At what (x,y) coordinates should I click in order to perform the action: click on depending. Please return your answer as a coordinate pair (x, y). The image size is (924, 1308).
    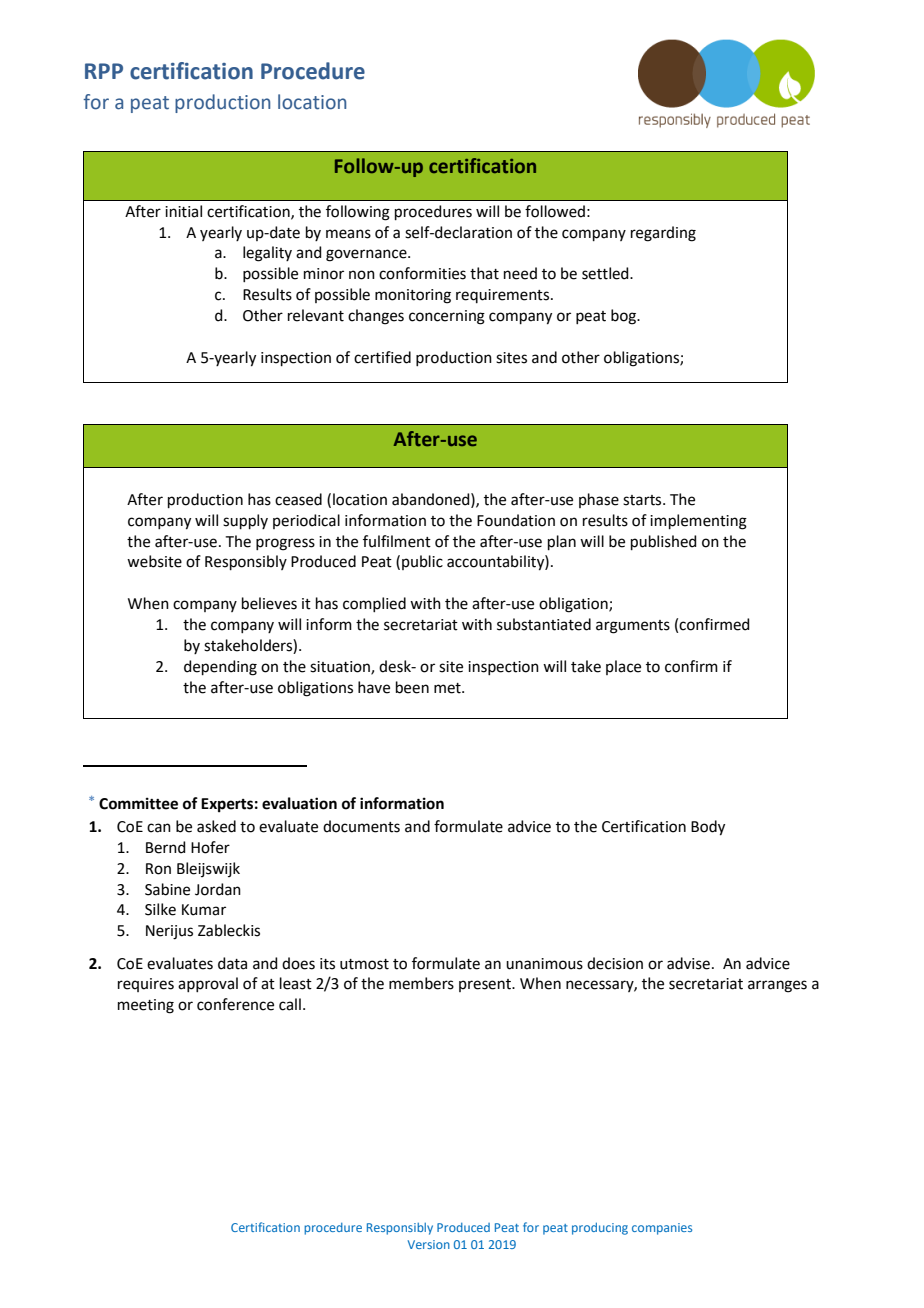
    Looking at the image, I should click on (220, 668).
